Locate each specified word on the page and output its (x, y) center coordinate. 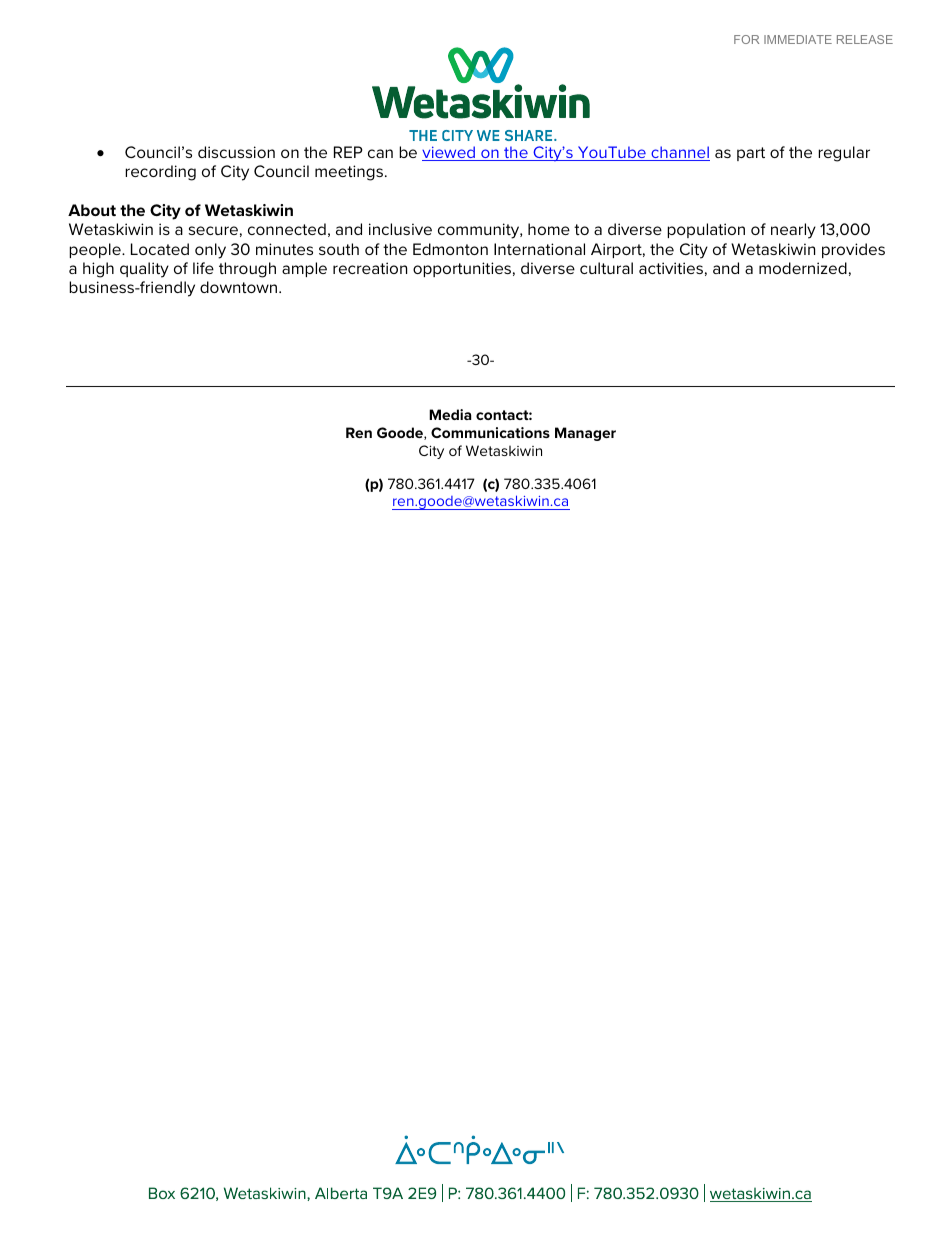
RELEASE (865, 39)
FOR (746, 39)
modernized (803, 268)
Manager (585, 434)
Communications (490, 432)
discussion (236, 152)
